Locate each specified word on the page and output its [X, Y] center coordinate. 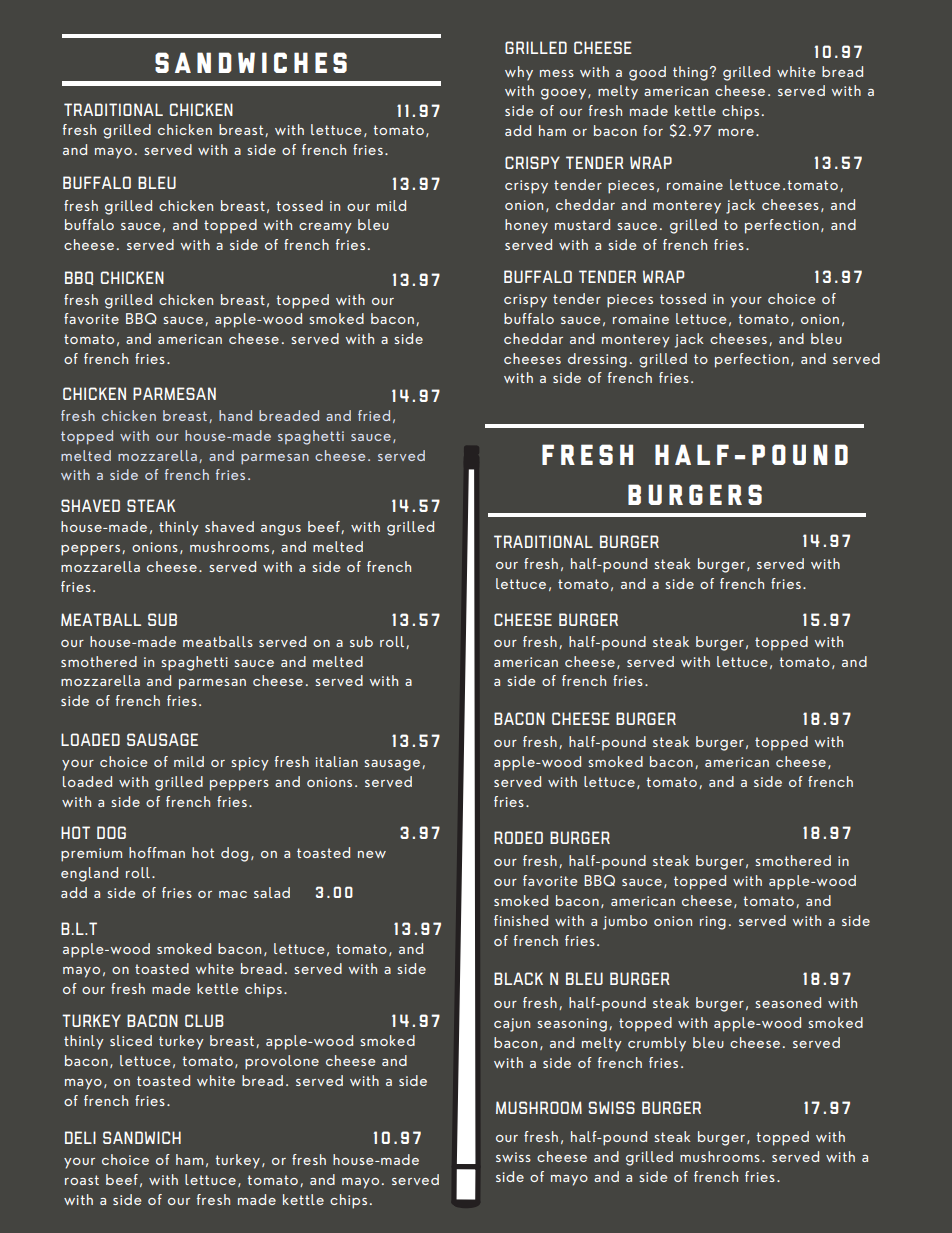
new [372, 854]
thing [690, 73]
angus [281, 530]
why [519, 73]
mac [233, 894]
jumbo [625, 922]
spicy [250, 764]
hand [235, 415]
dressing [597, 360]
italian [337, 761]
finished [521, 920]
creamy [325, 228]
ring [713, 923]
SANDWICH [142, 1137]
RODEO [518, 837]
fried [374, 415]
